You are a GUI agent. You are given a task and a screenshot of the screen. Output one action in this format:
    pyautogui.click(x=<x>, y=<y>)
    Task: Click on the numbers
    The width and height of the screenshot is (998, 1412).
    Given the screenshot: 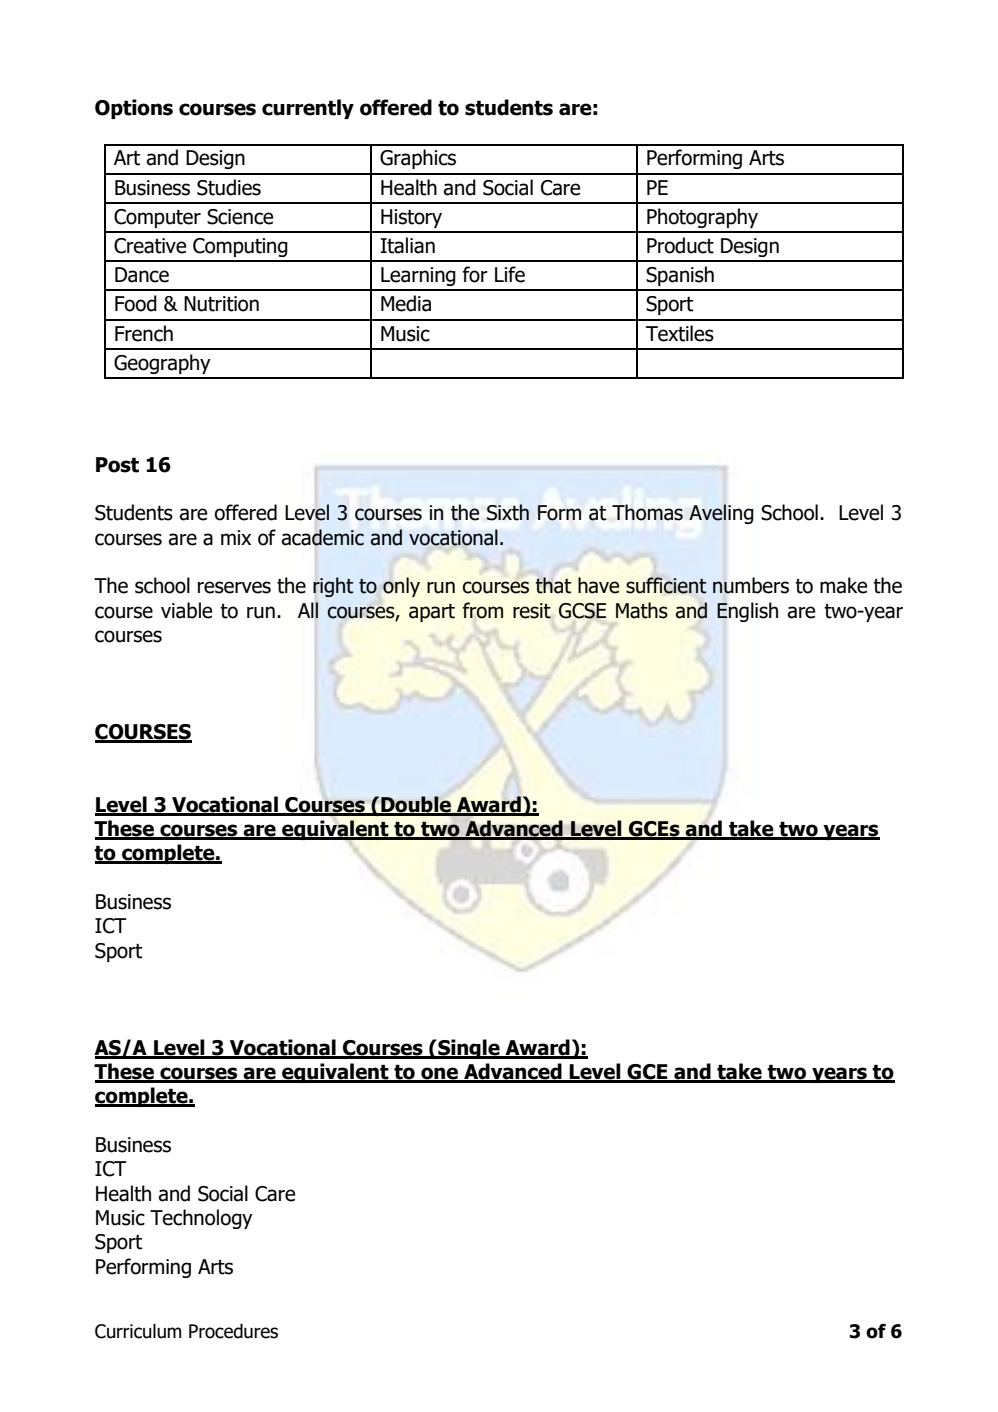 What is the action you would take?
    pyautogui.click(x=751, y=585)
